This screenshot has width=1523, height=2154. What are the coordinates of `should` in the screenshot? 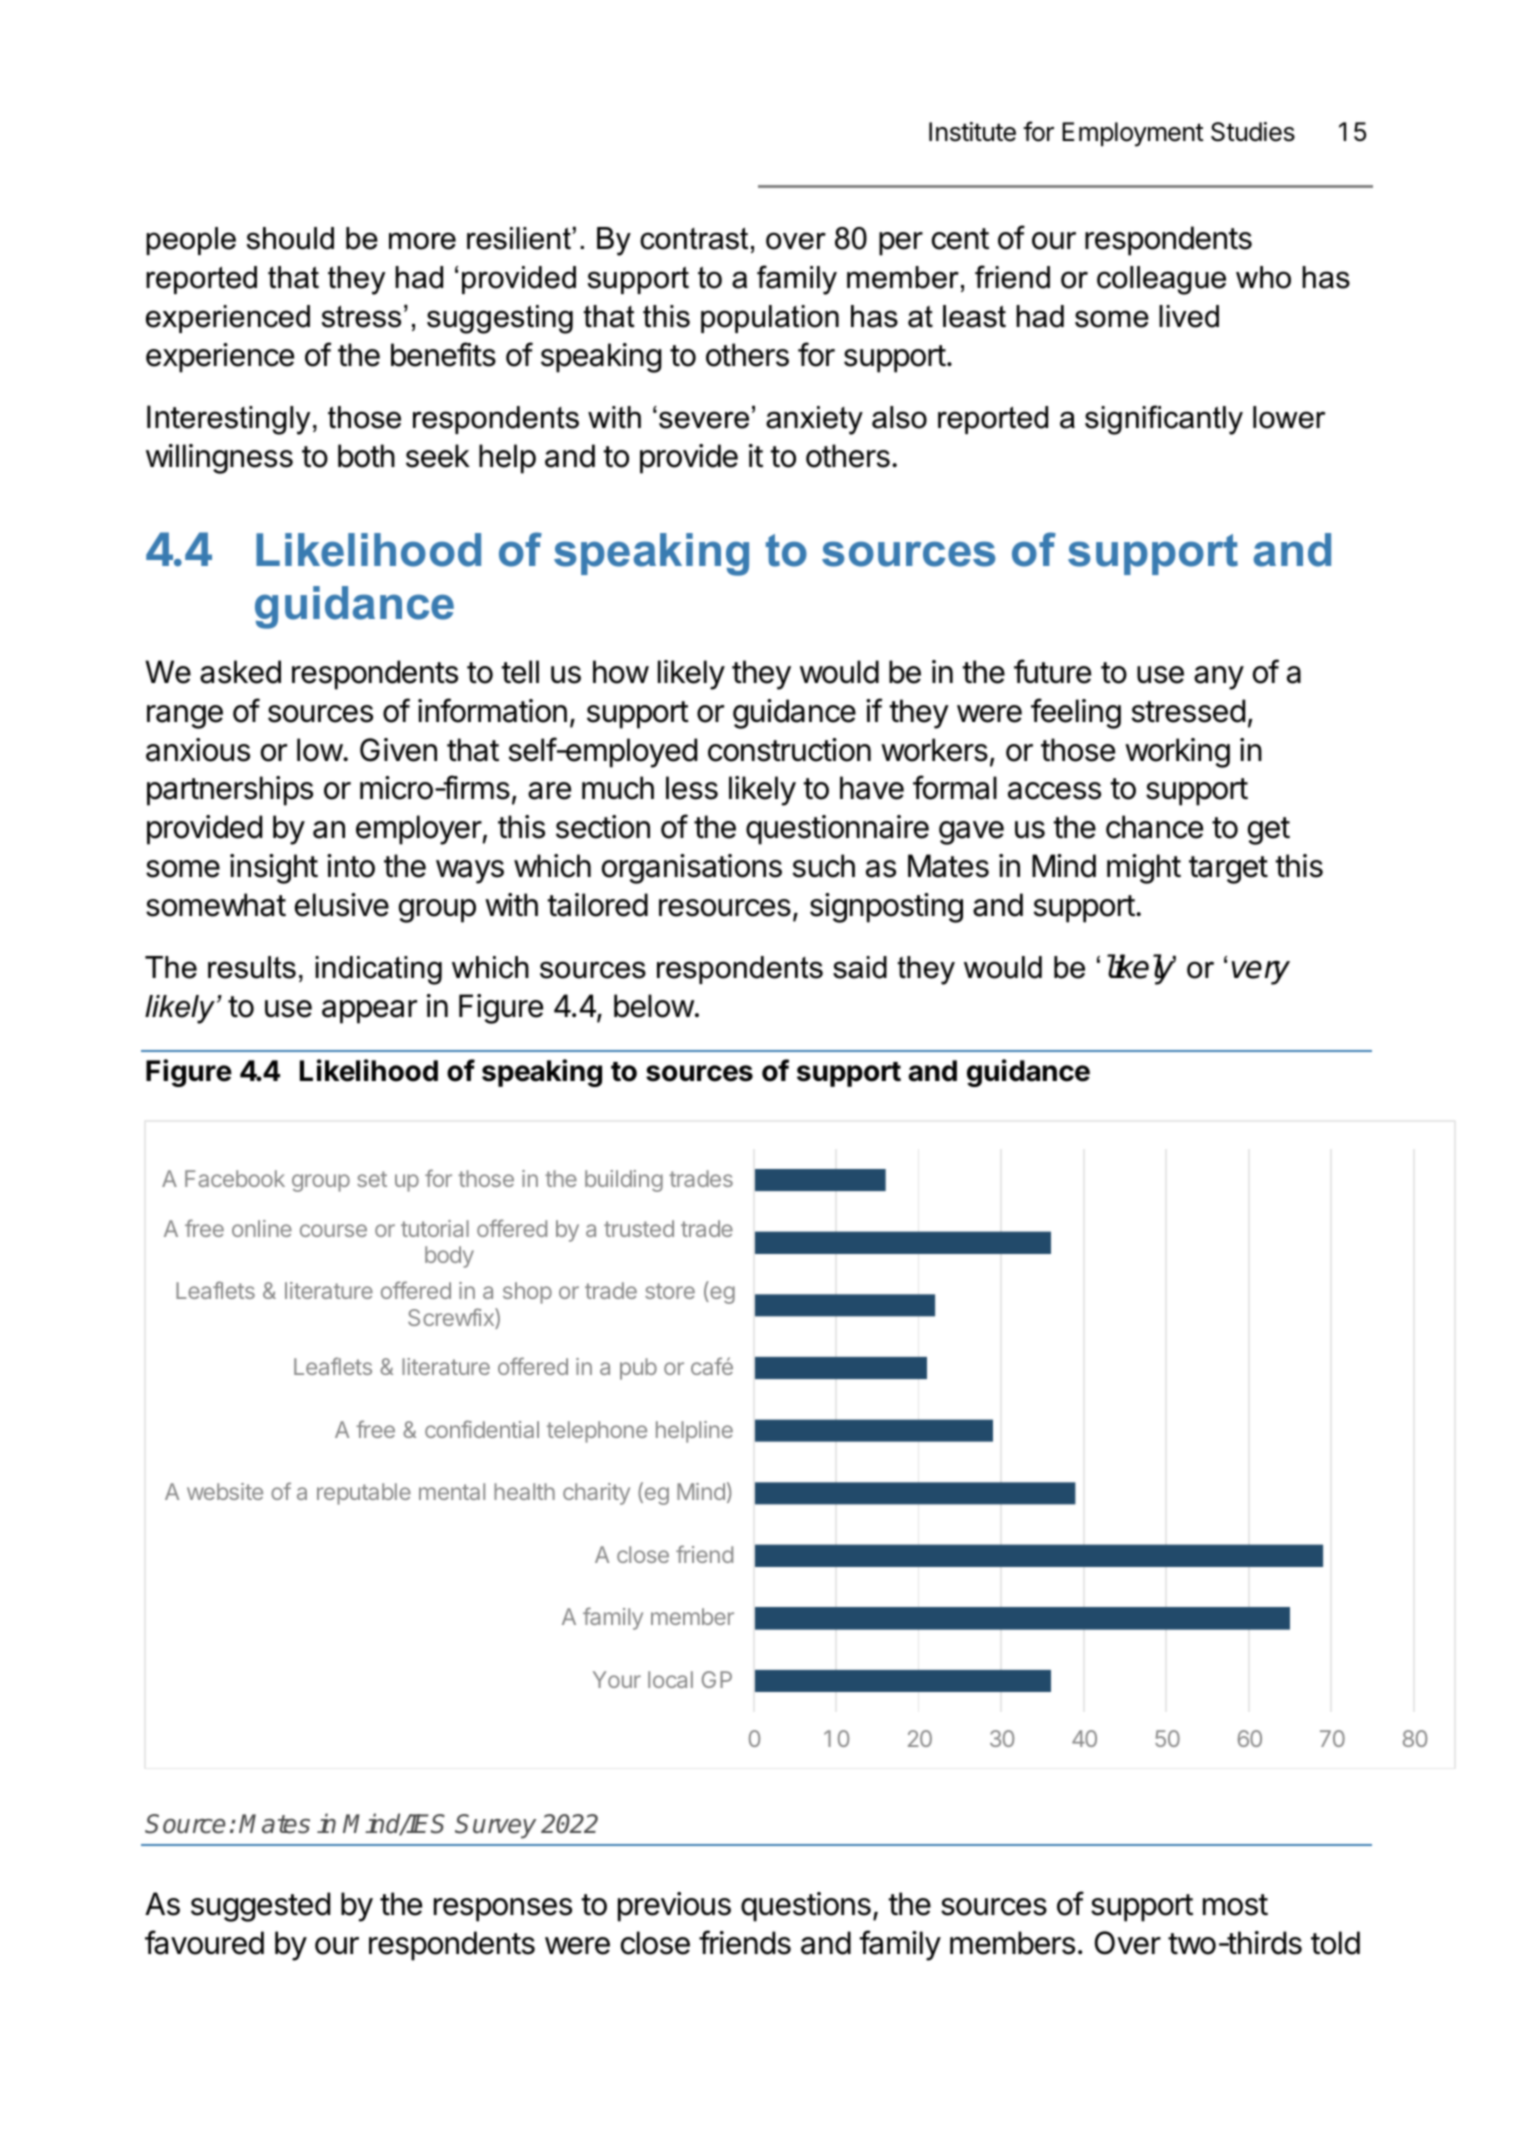 It's located at (290, 238).
